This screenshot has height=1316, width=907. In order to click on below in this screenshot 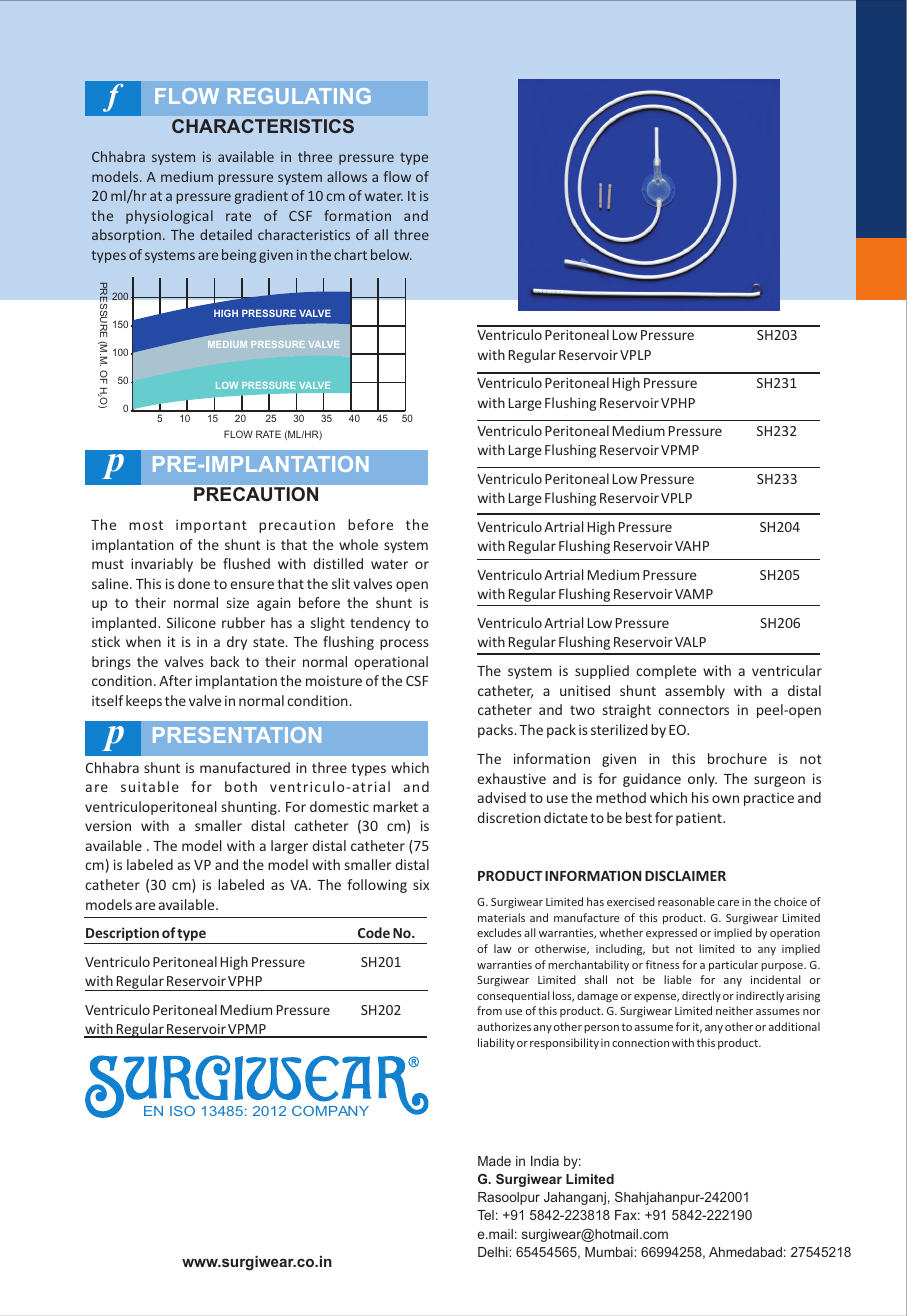, I will do `click(391, 254)`.
